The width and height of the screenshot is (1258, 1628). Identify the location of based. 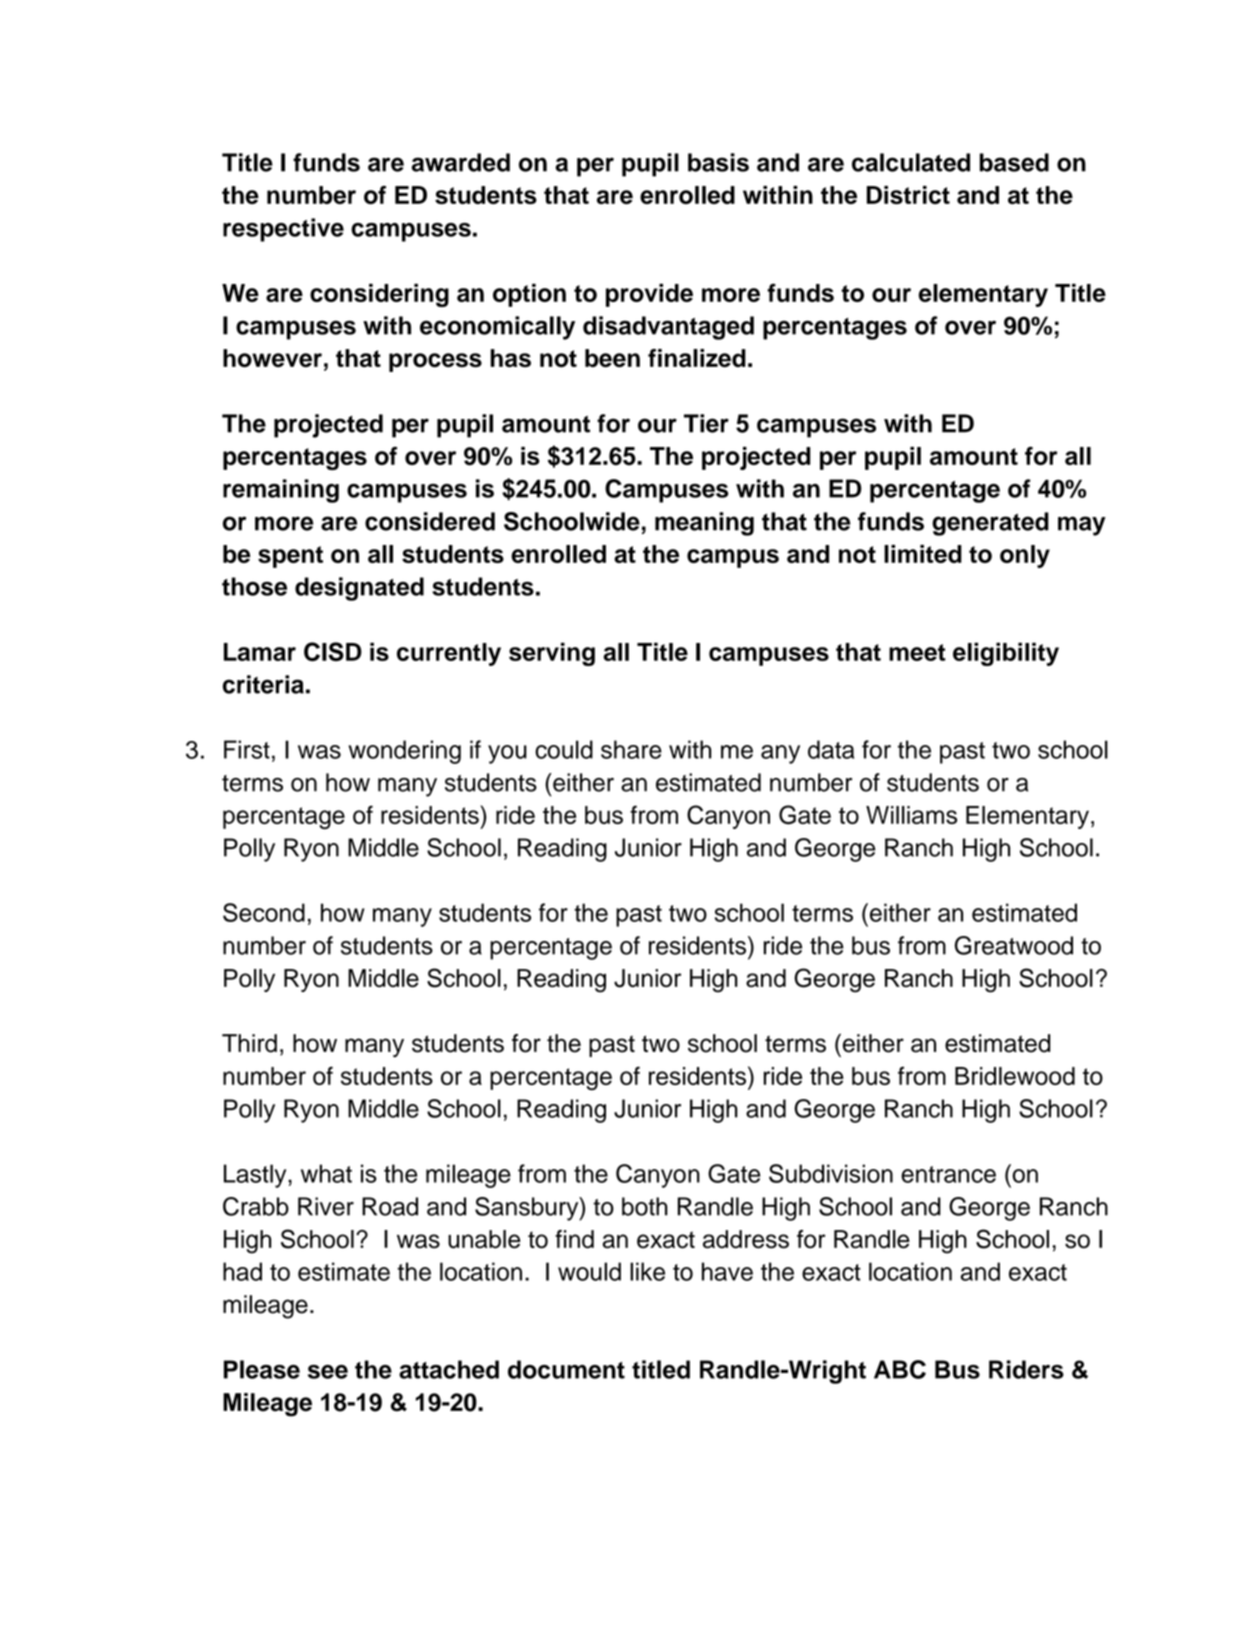
(1014, 162).
